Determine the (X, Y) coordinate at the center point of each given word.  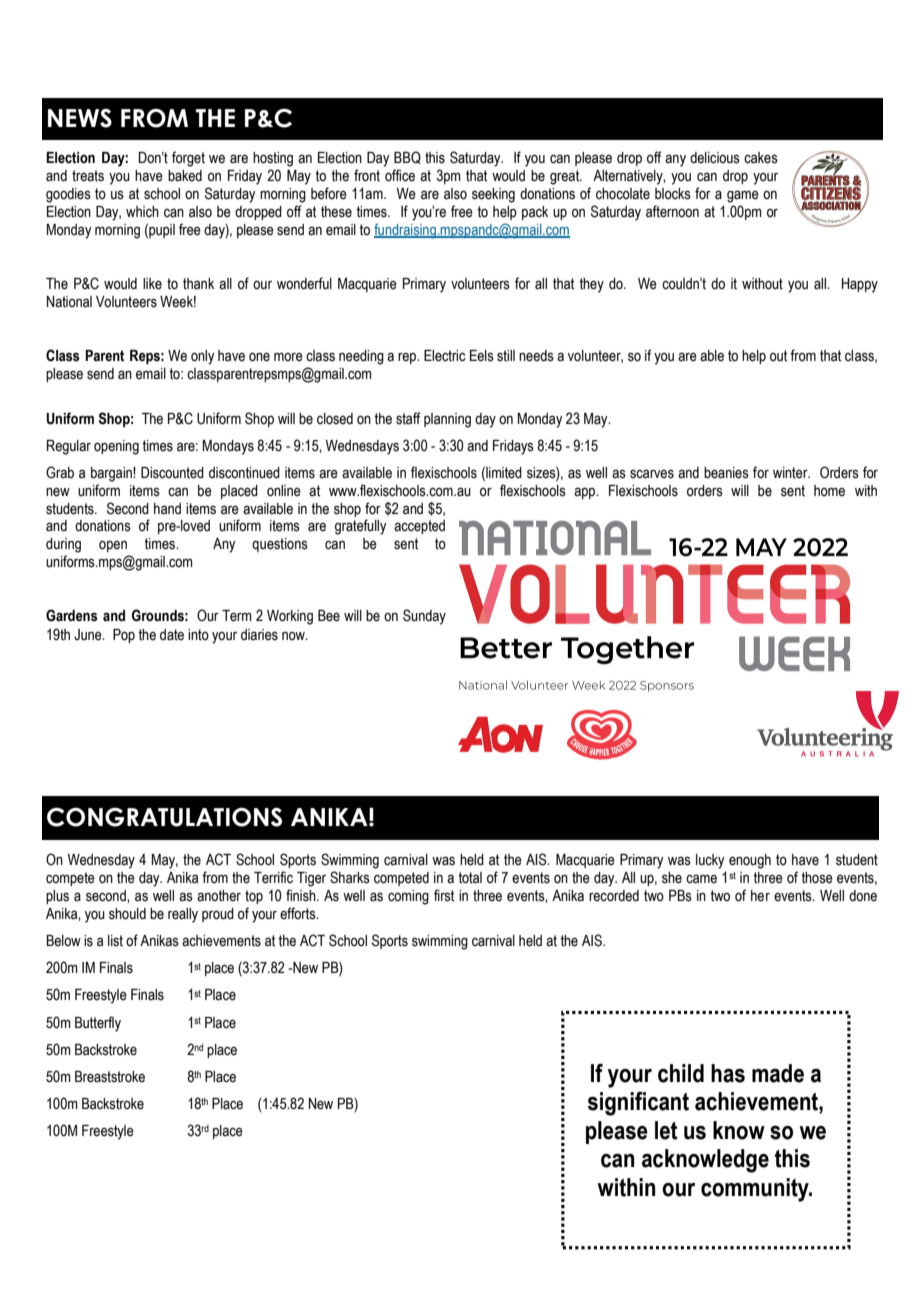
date (172, 635)
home (829, 491)
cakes (761, 158)
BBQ (407, 157)
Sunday (424, 617)
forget (188, 159)
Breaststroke (110, 1077)
